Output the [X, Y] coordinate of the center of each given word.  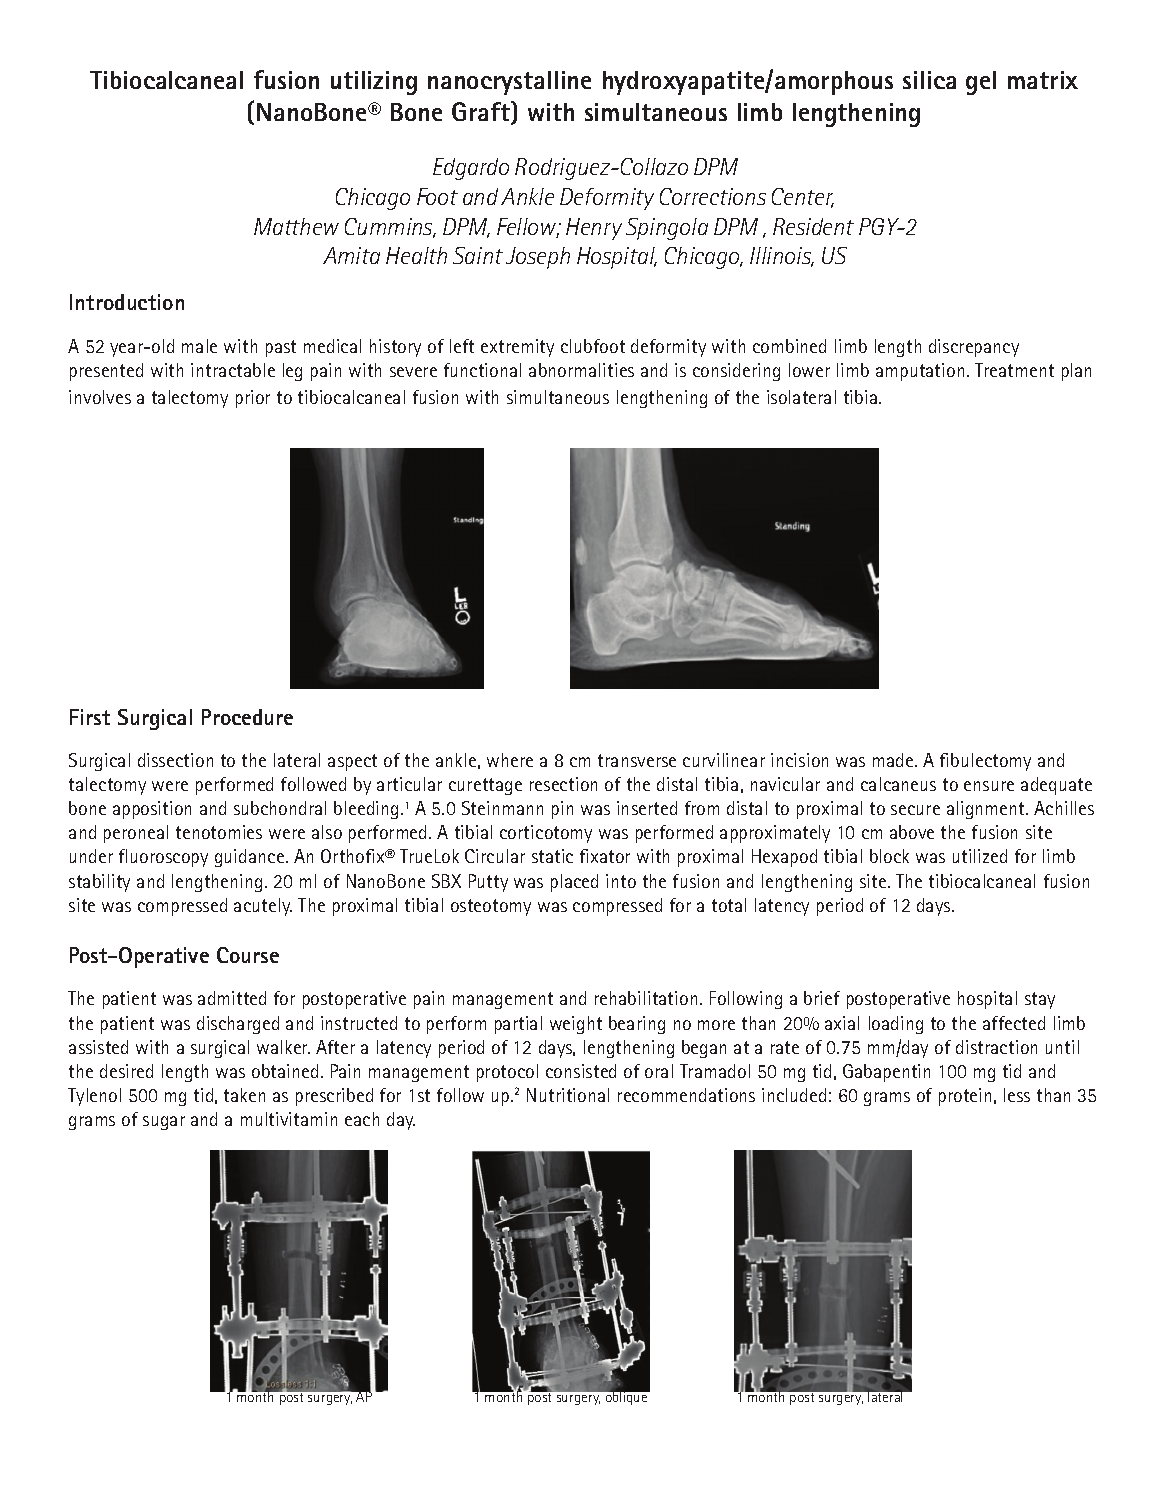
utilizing [374, 83]
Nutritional [568, 1095]
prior [253, 399]
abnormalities [581, 370]
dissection [175, 760]
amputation [920, 372]
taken [244, 1095]
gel [981, 83]
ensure [989, 786]
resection [563, 784]
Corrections [713, 196]
